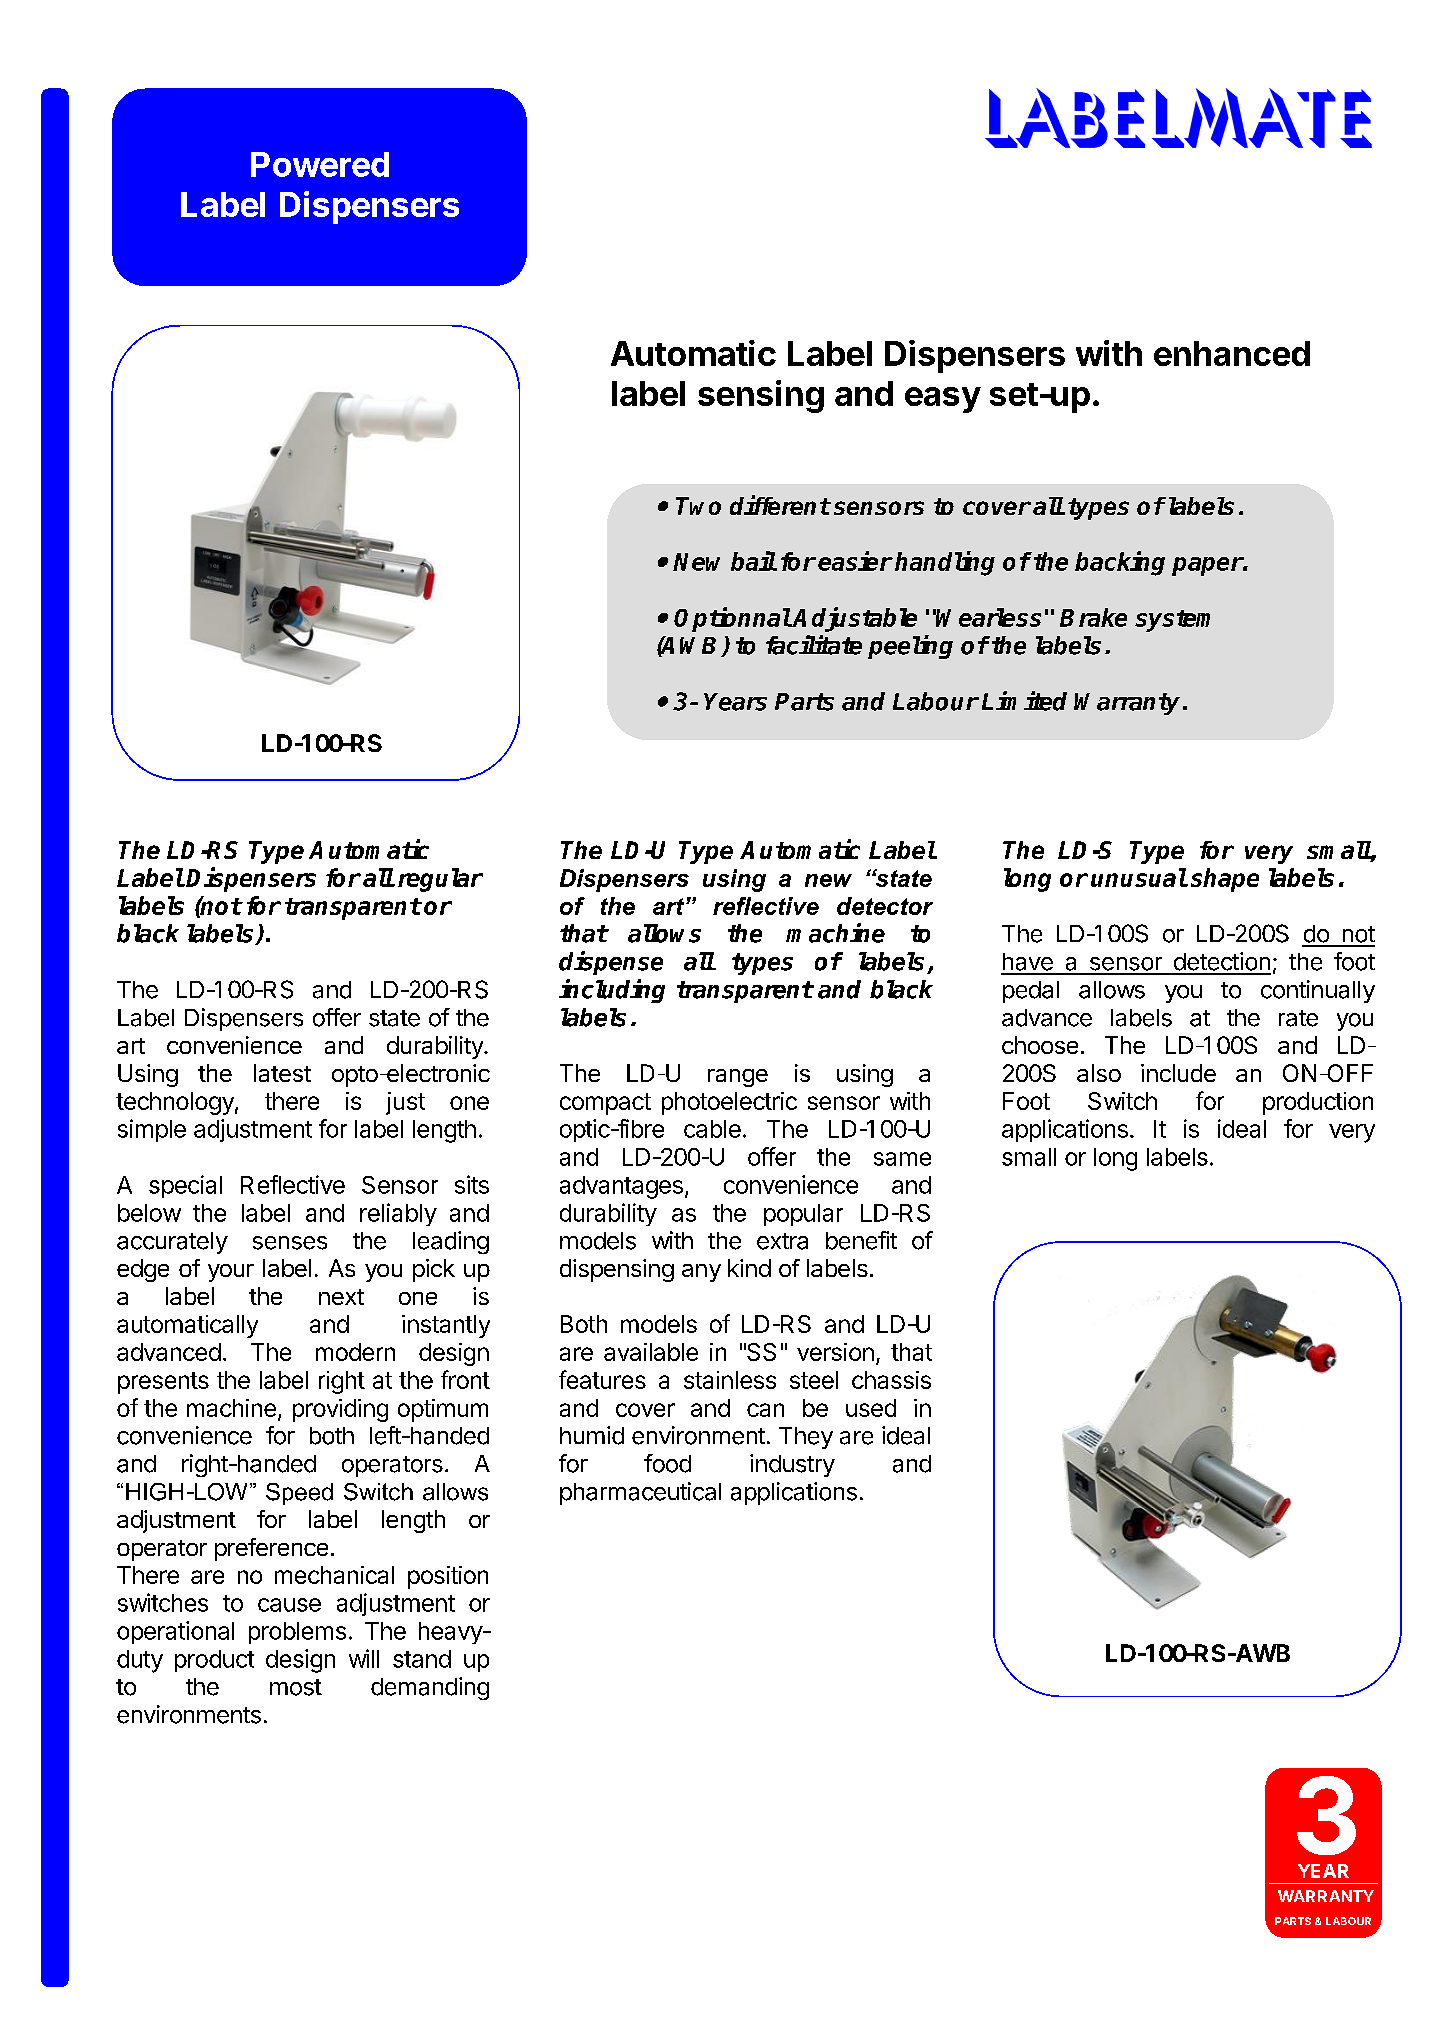 This screenshot has width=1443, height=2041. I want to click on bail, so click(753, 561).
